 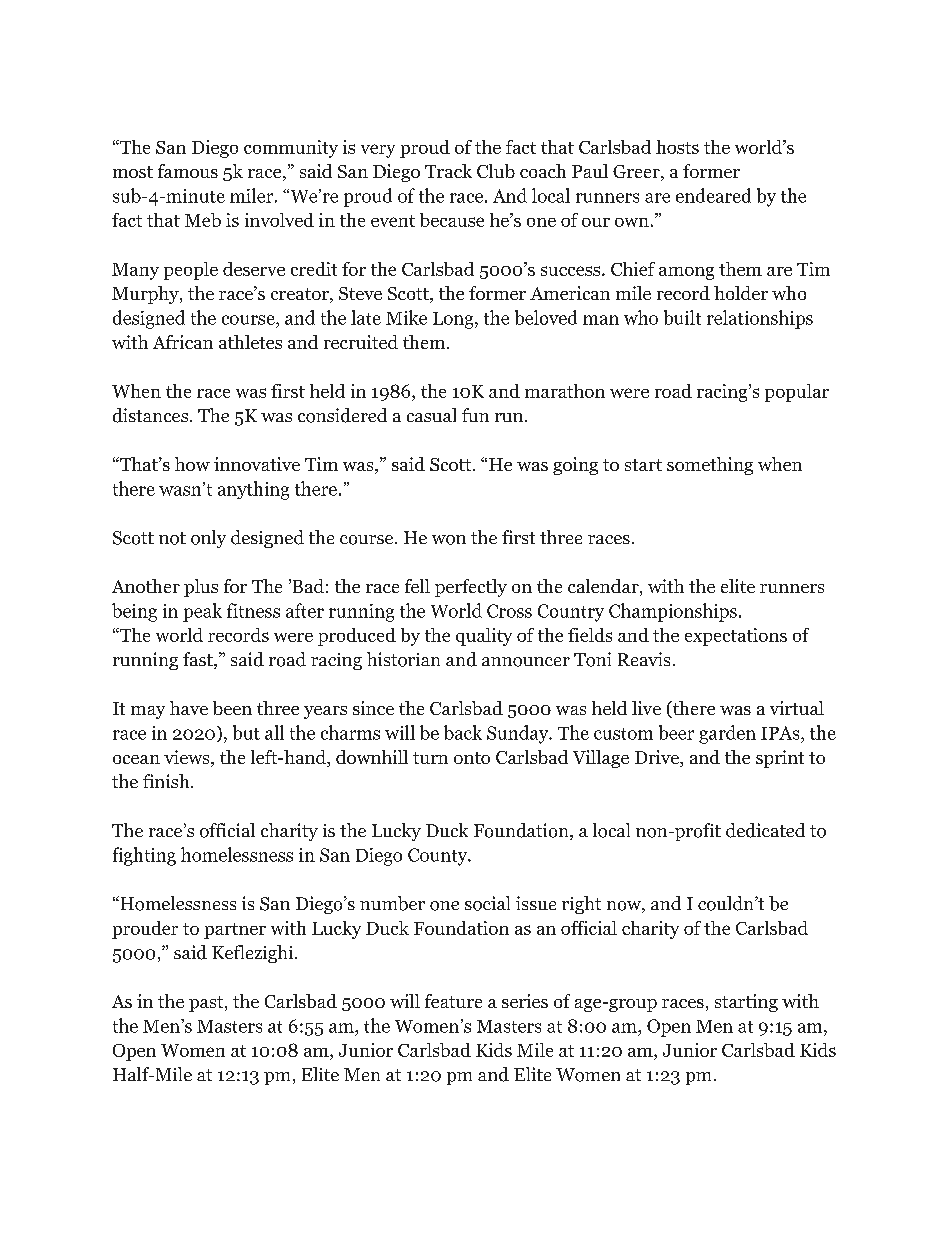 What do you see at coordinates (471, 588) in the screenshot?
I see `perfectly` at bounding box center [471, 588].
